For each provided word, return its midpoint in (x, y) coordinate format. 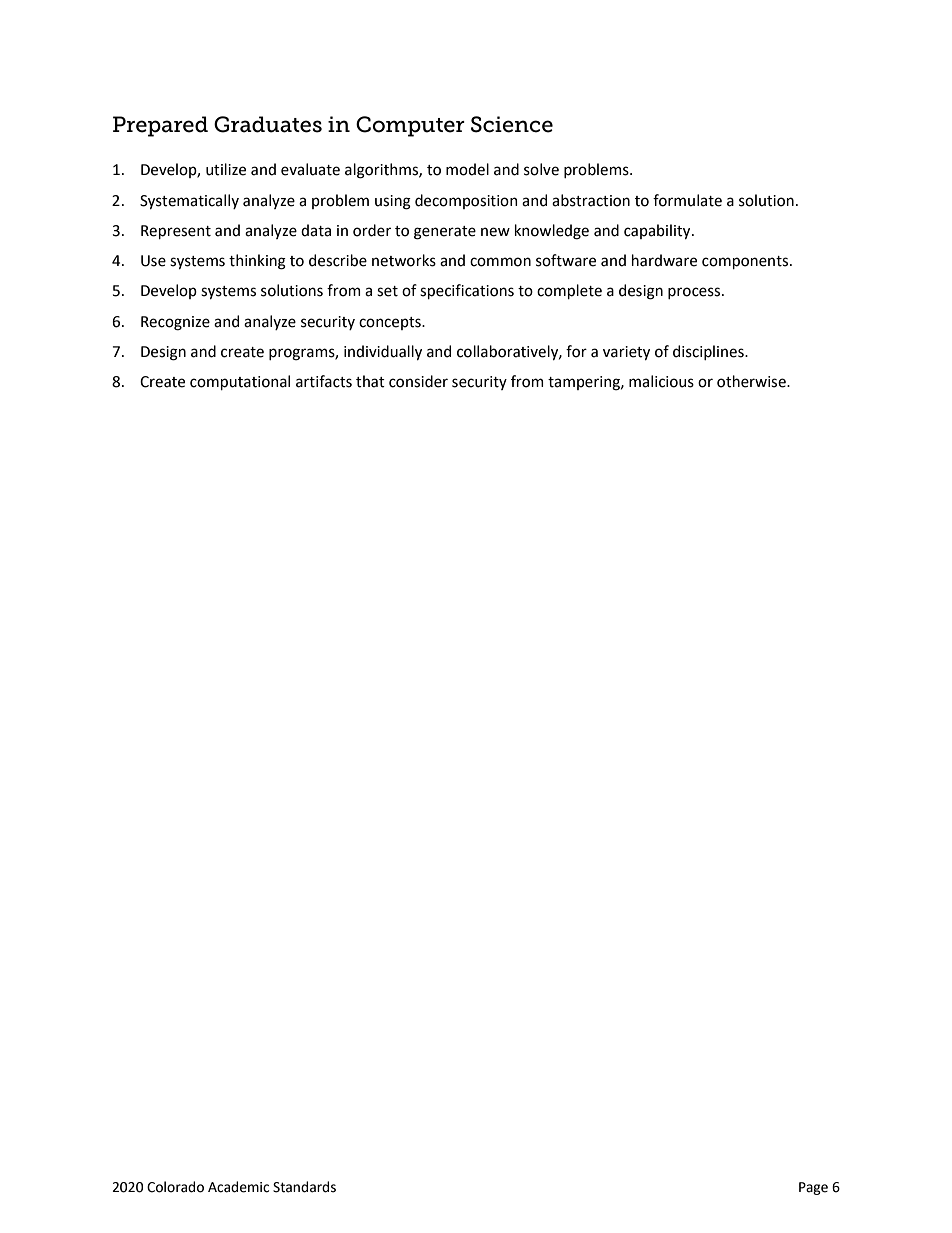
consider (418, 381)
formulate (687, 200)
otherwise (752, 381)
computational (240, 382)
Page (813, 1188)
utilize (226, 169)
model (467, 169)
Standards (304, 1187)
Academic (238, 1187)
